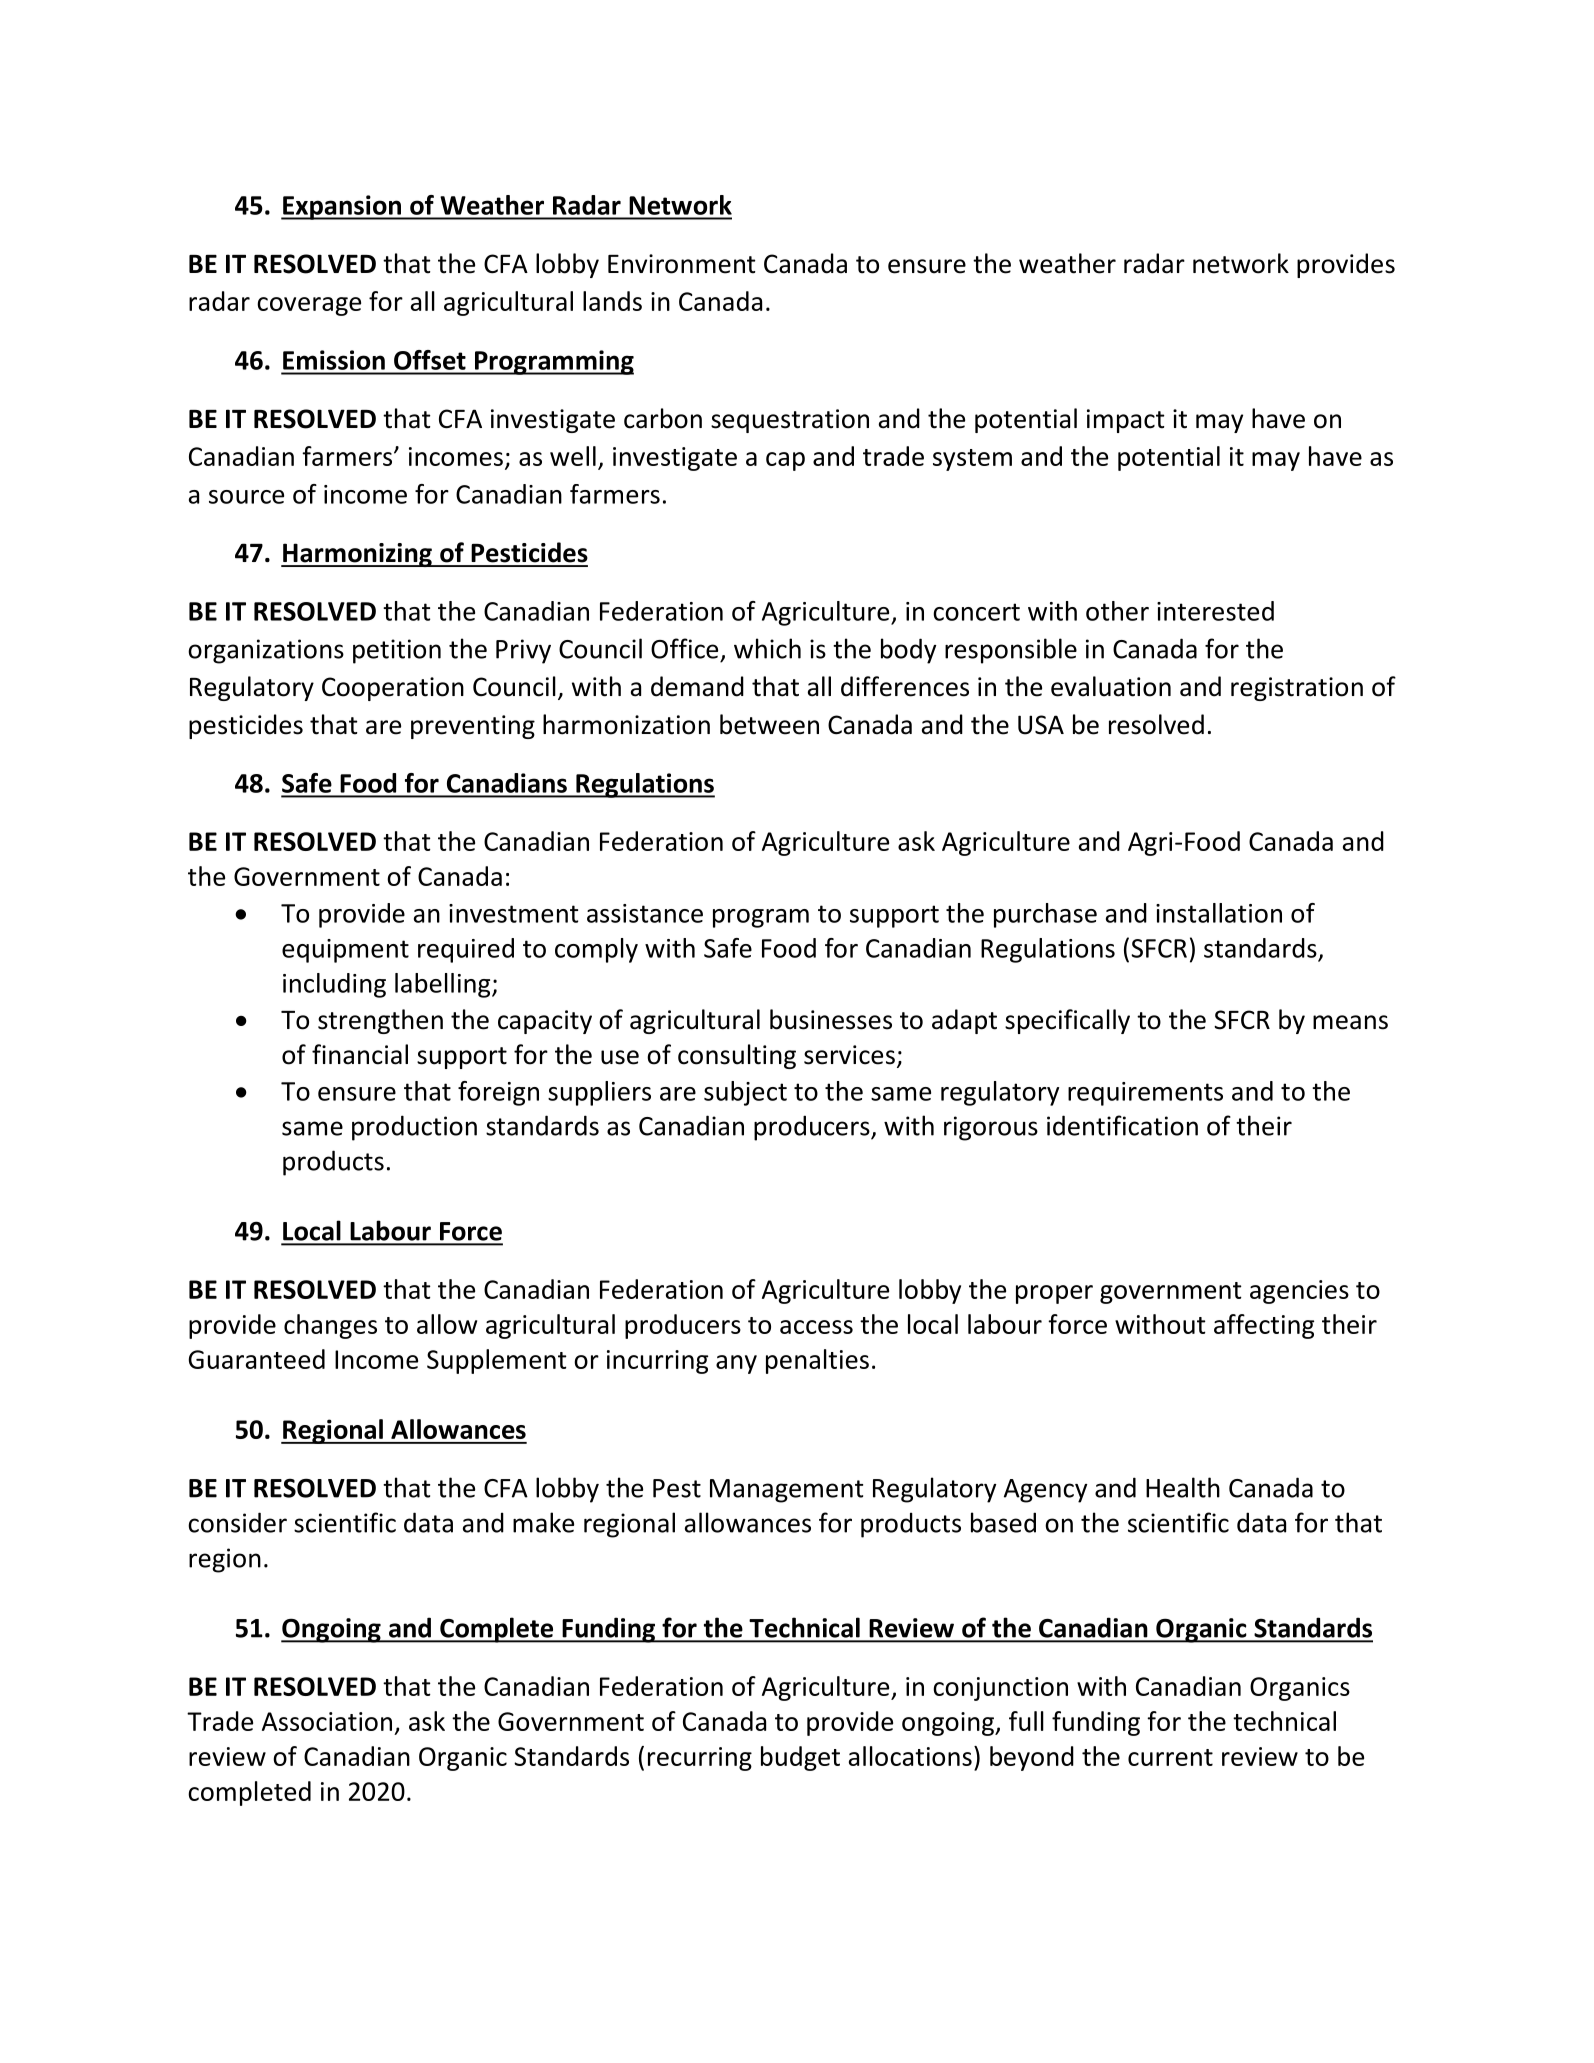 This document has height=2063, width=1594. What do you see at coordinates (342, 207) in the document?
I see `Expansion` at bounding box center [342, 207].
